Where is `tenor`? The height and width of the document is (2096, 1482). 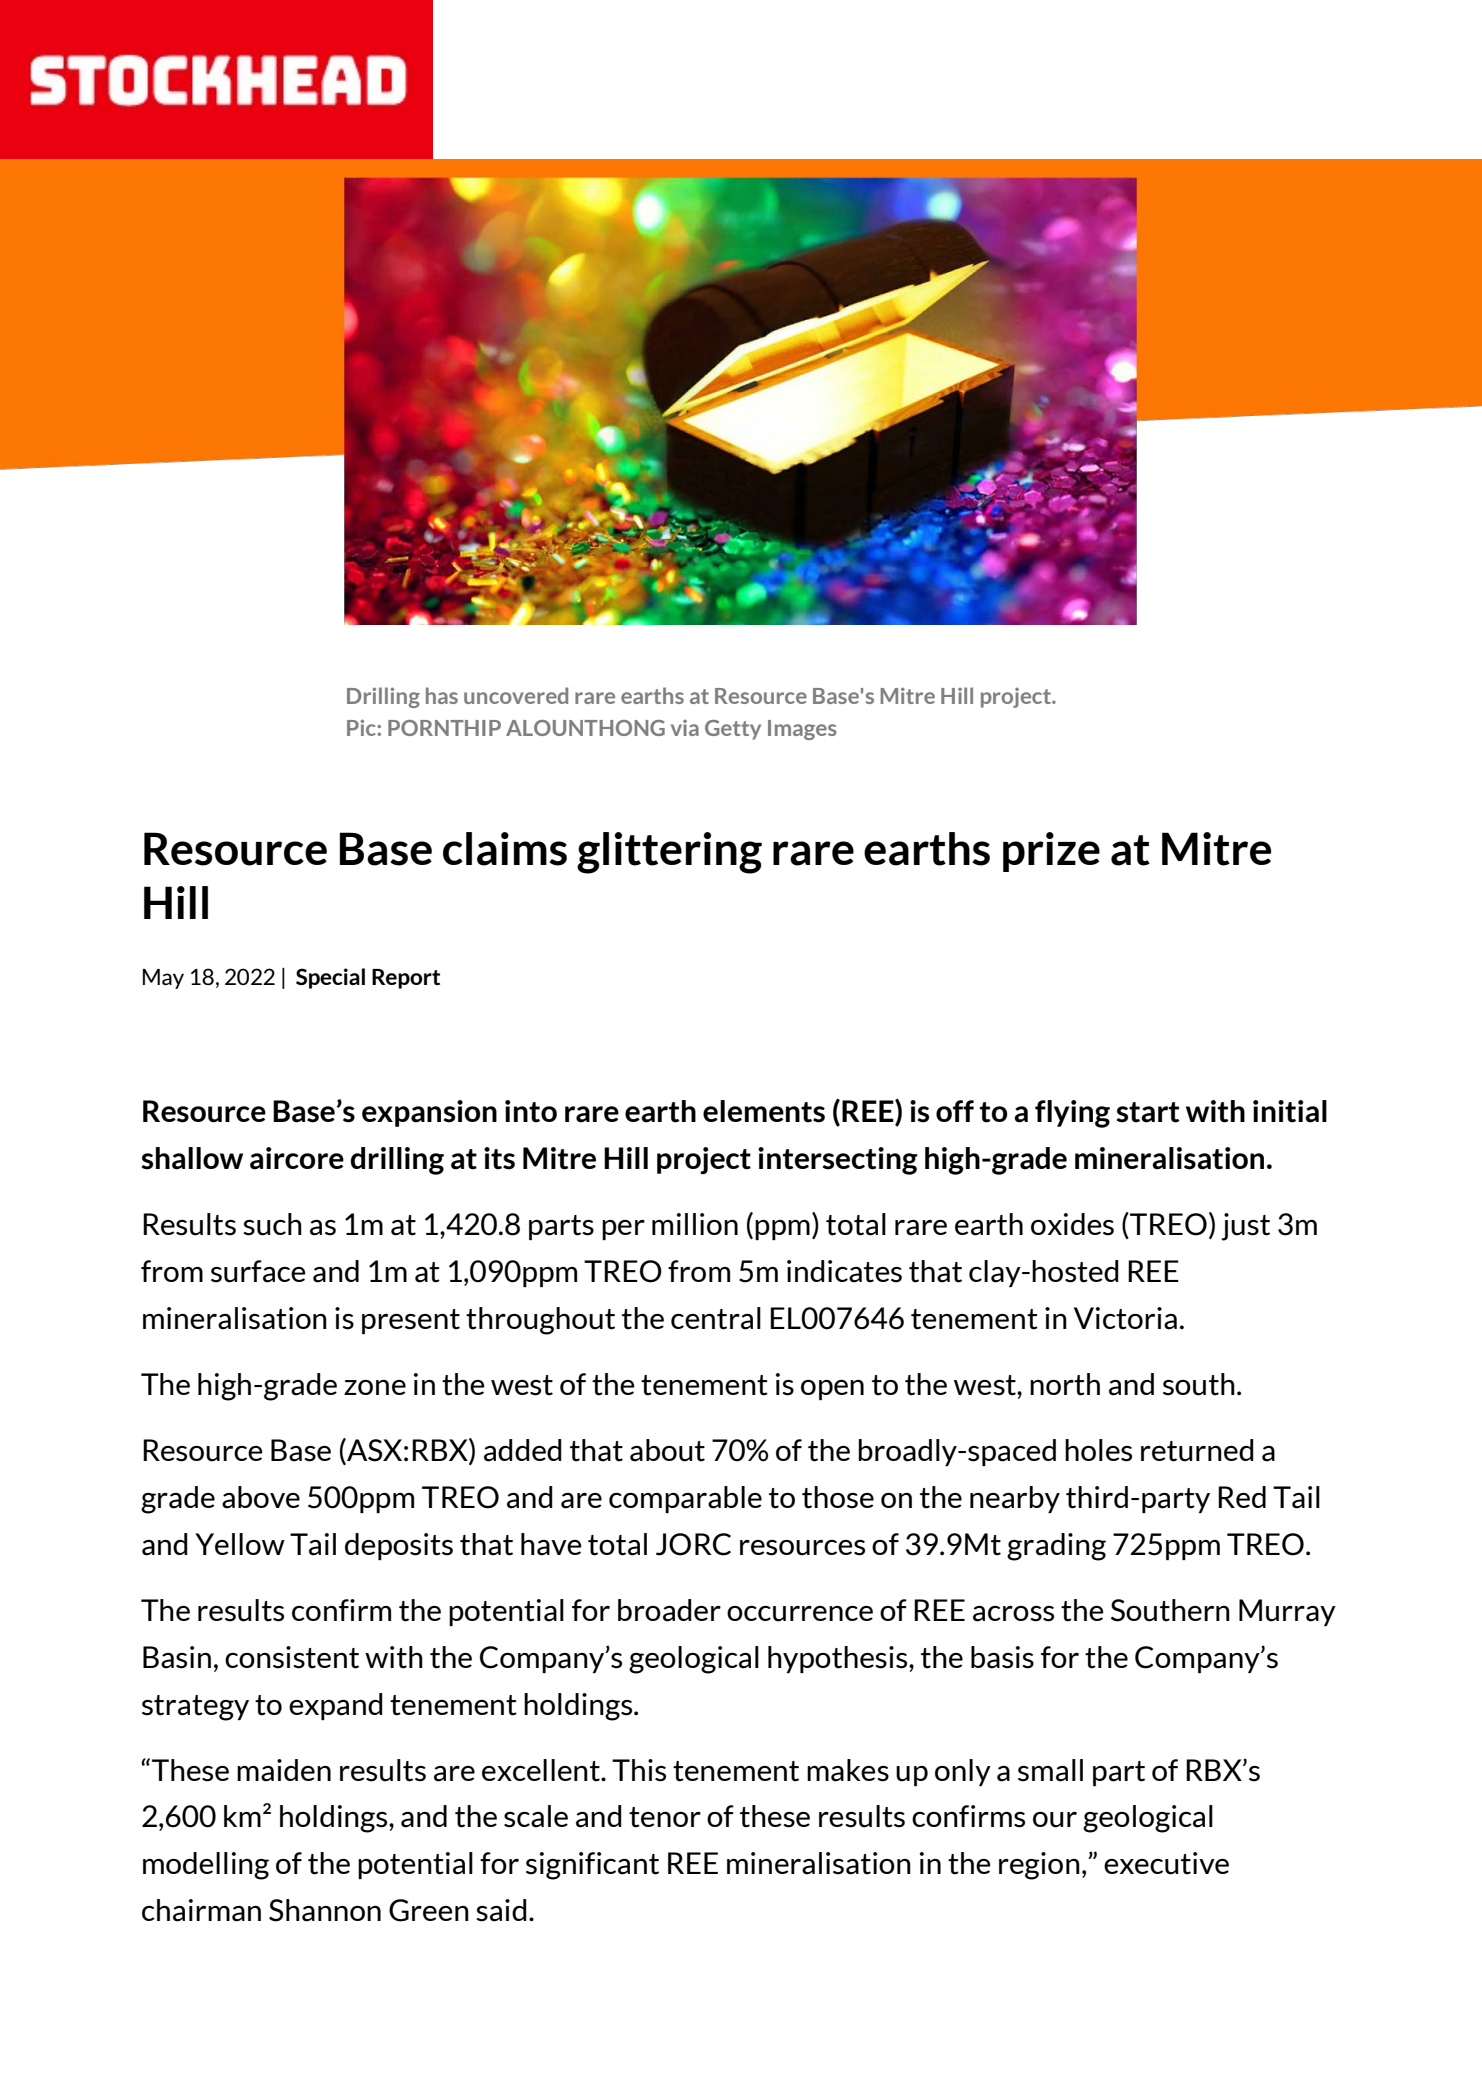 tenor is located at coordinates (665, 1817).
